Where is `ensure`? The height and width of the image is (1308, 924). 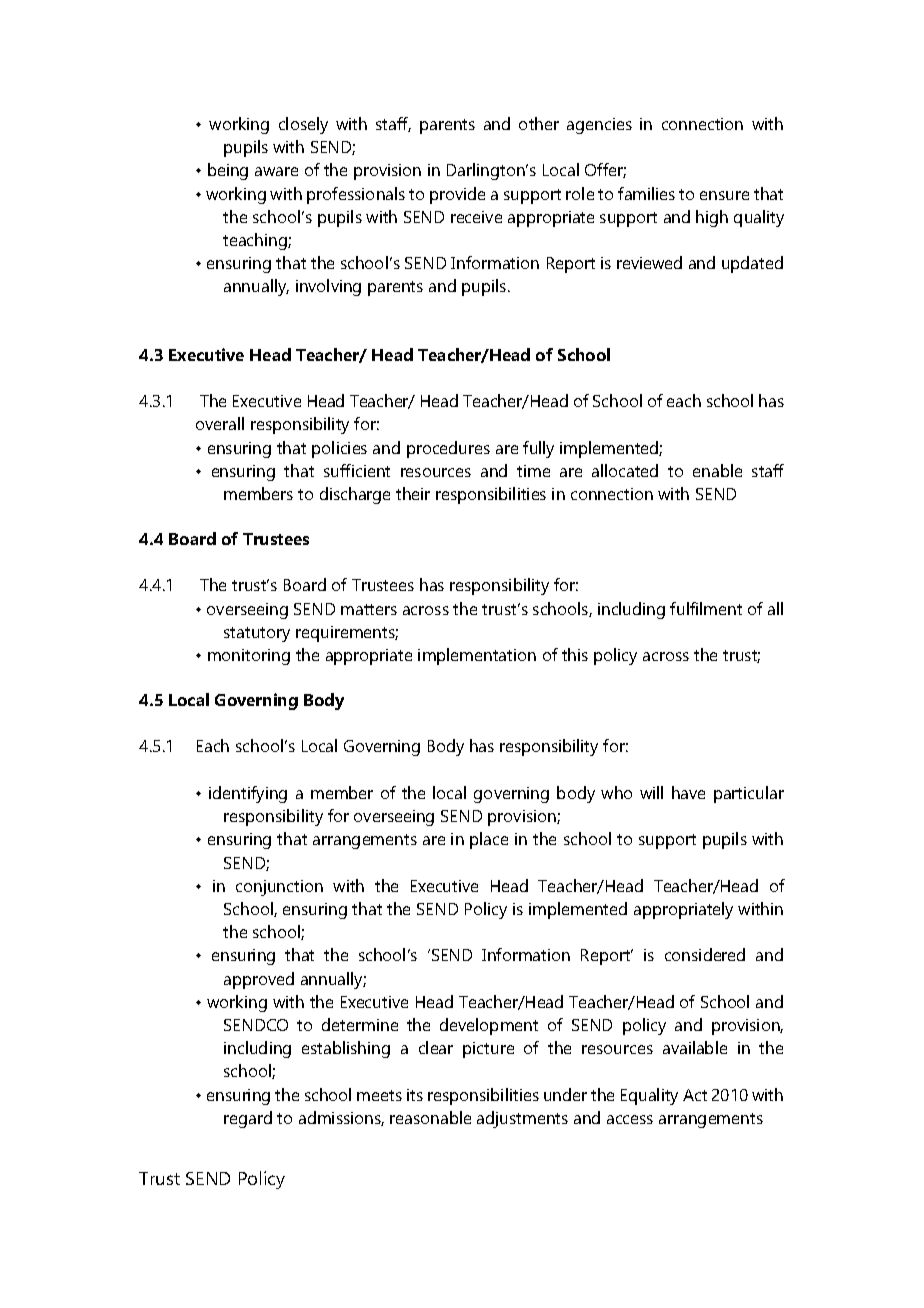 ensure is located at coordinates (724, 195).
